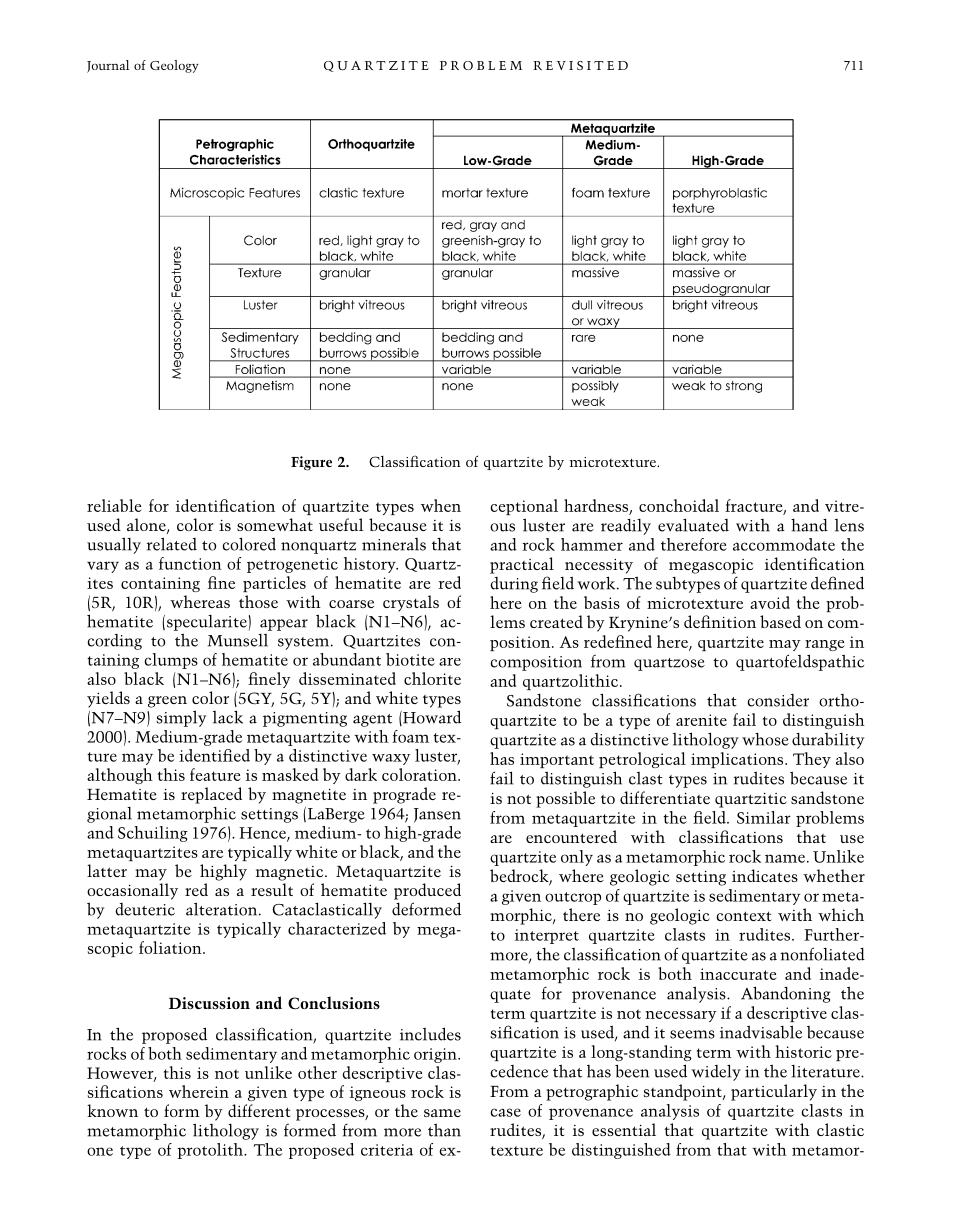 This document has height=1232, width=955. Describe the element at coordinates (311, 463) in the document. I see `Figure` at that location.
